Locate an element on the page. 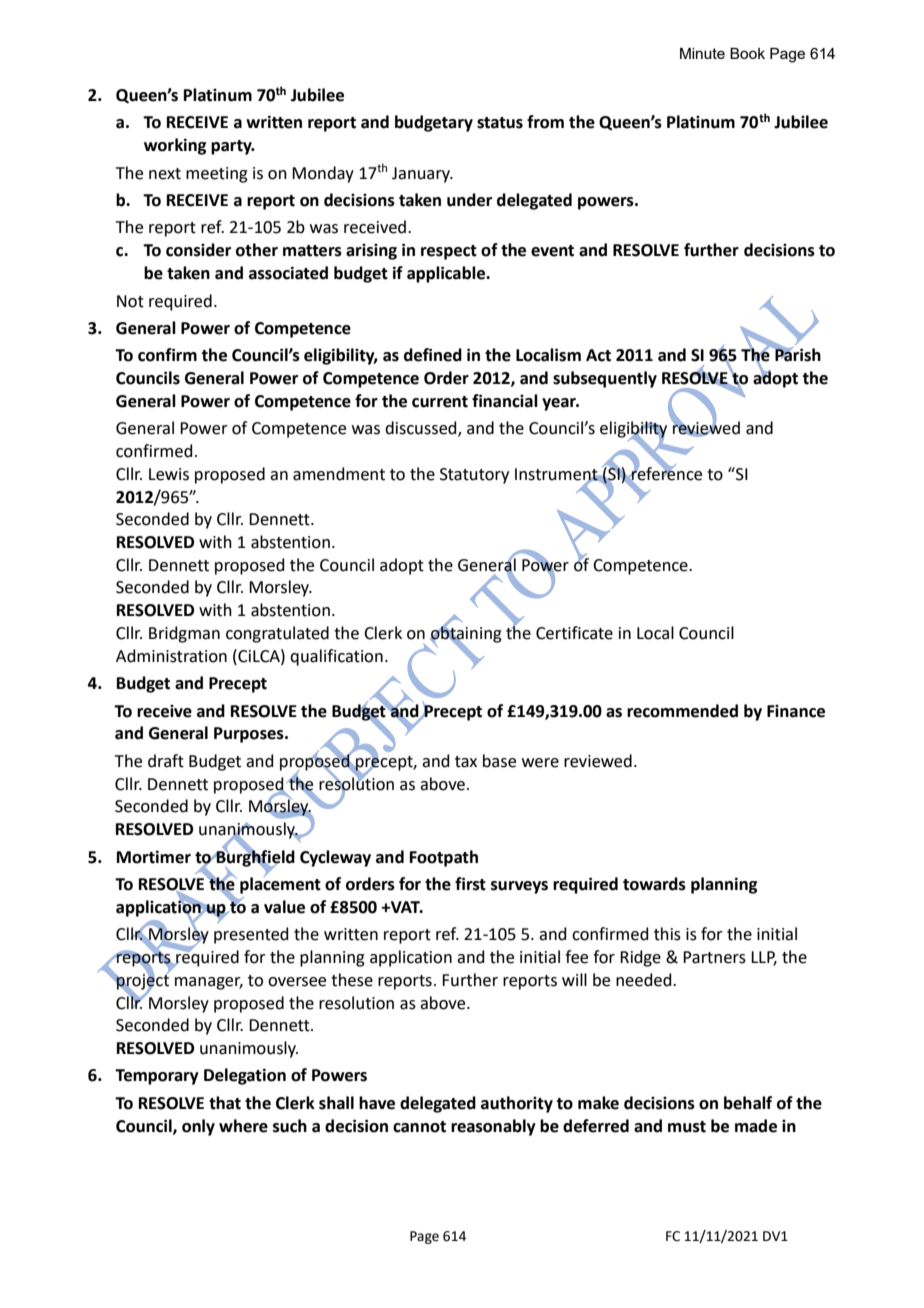  reasonably is located at coordinates (493, 1127).
